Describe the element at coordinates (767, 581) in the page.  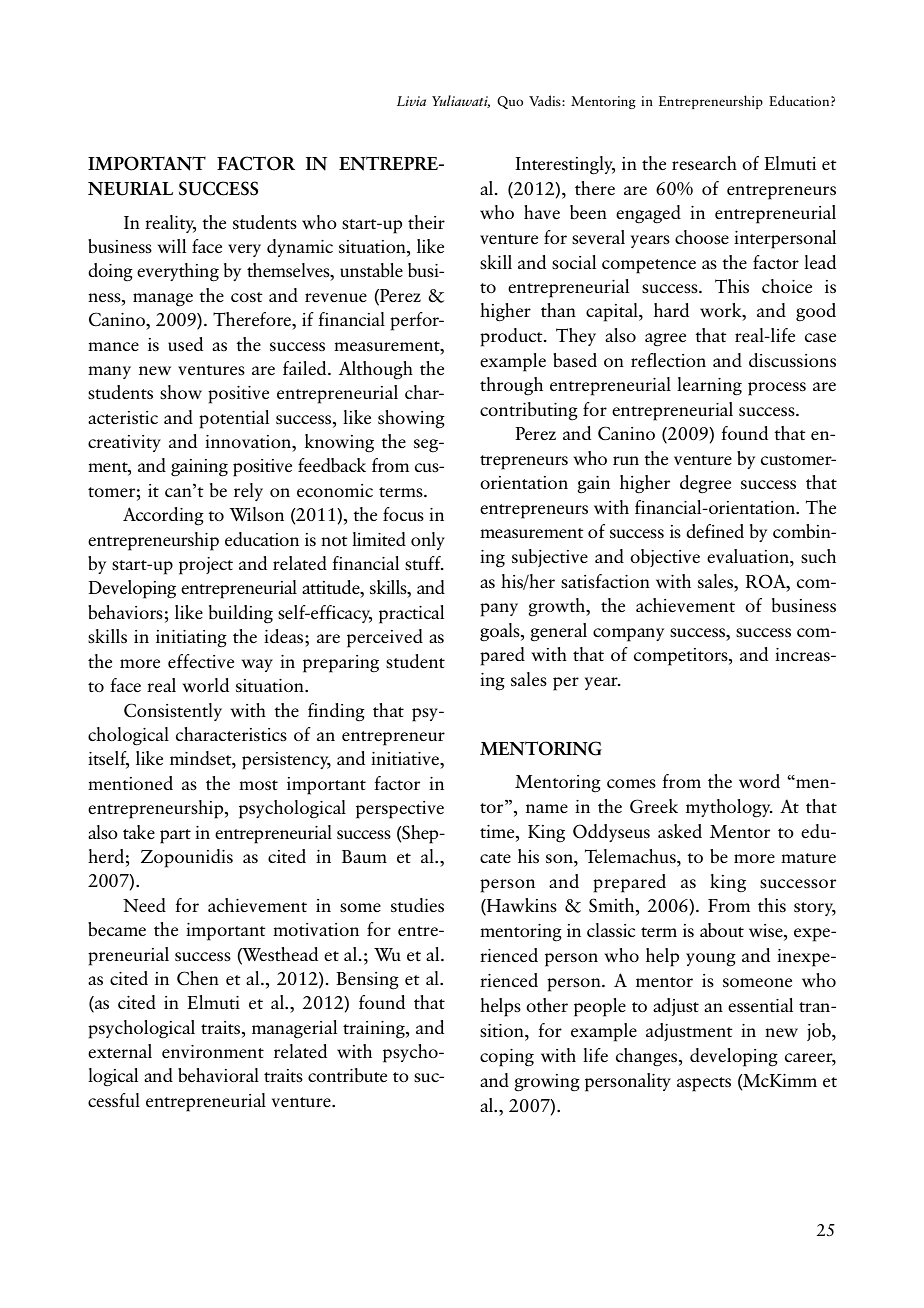
I see `ROA` at that location.
